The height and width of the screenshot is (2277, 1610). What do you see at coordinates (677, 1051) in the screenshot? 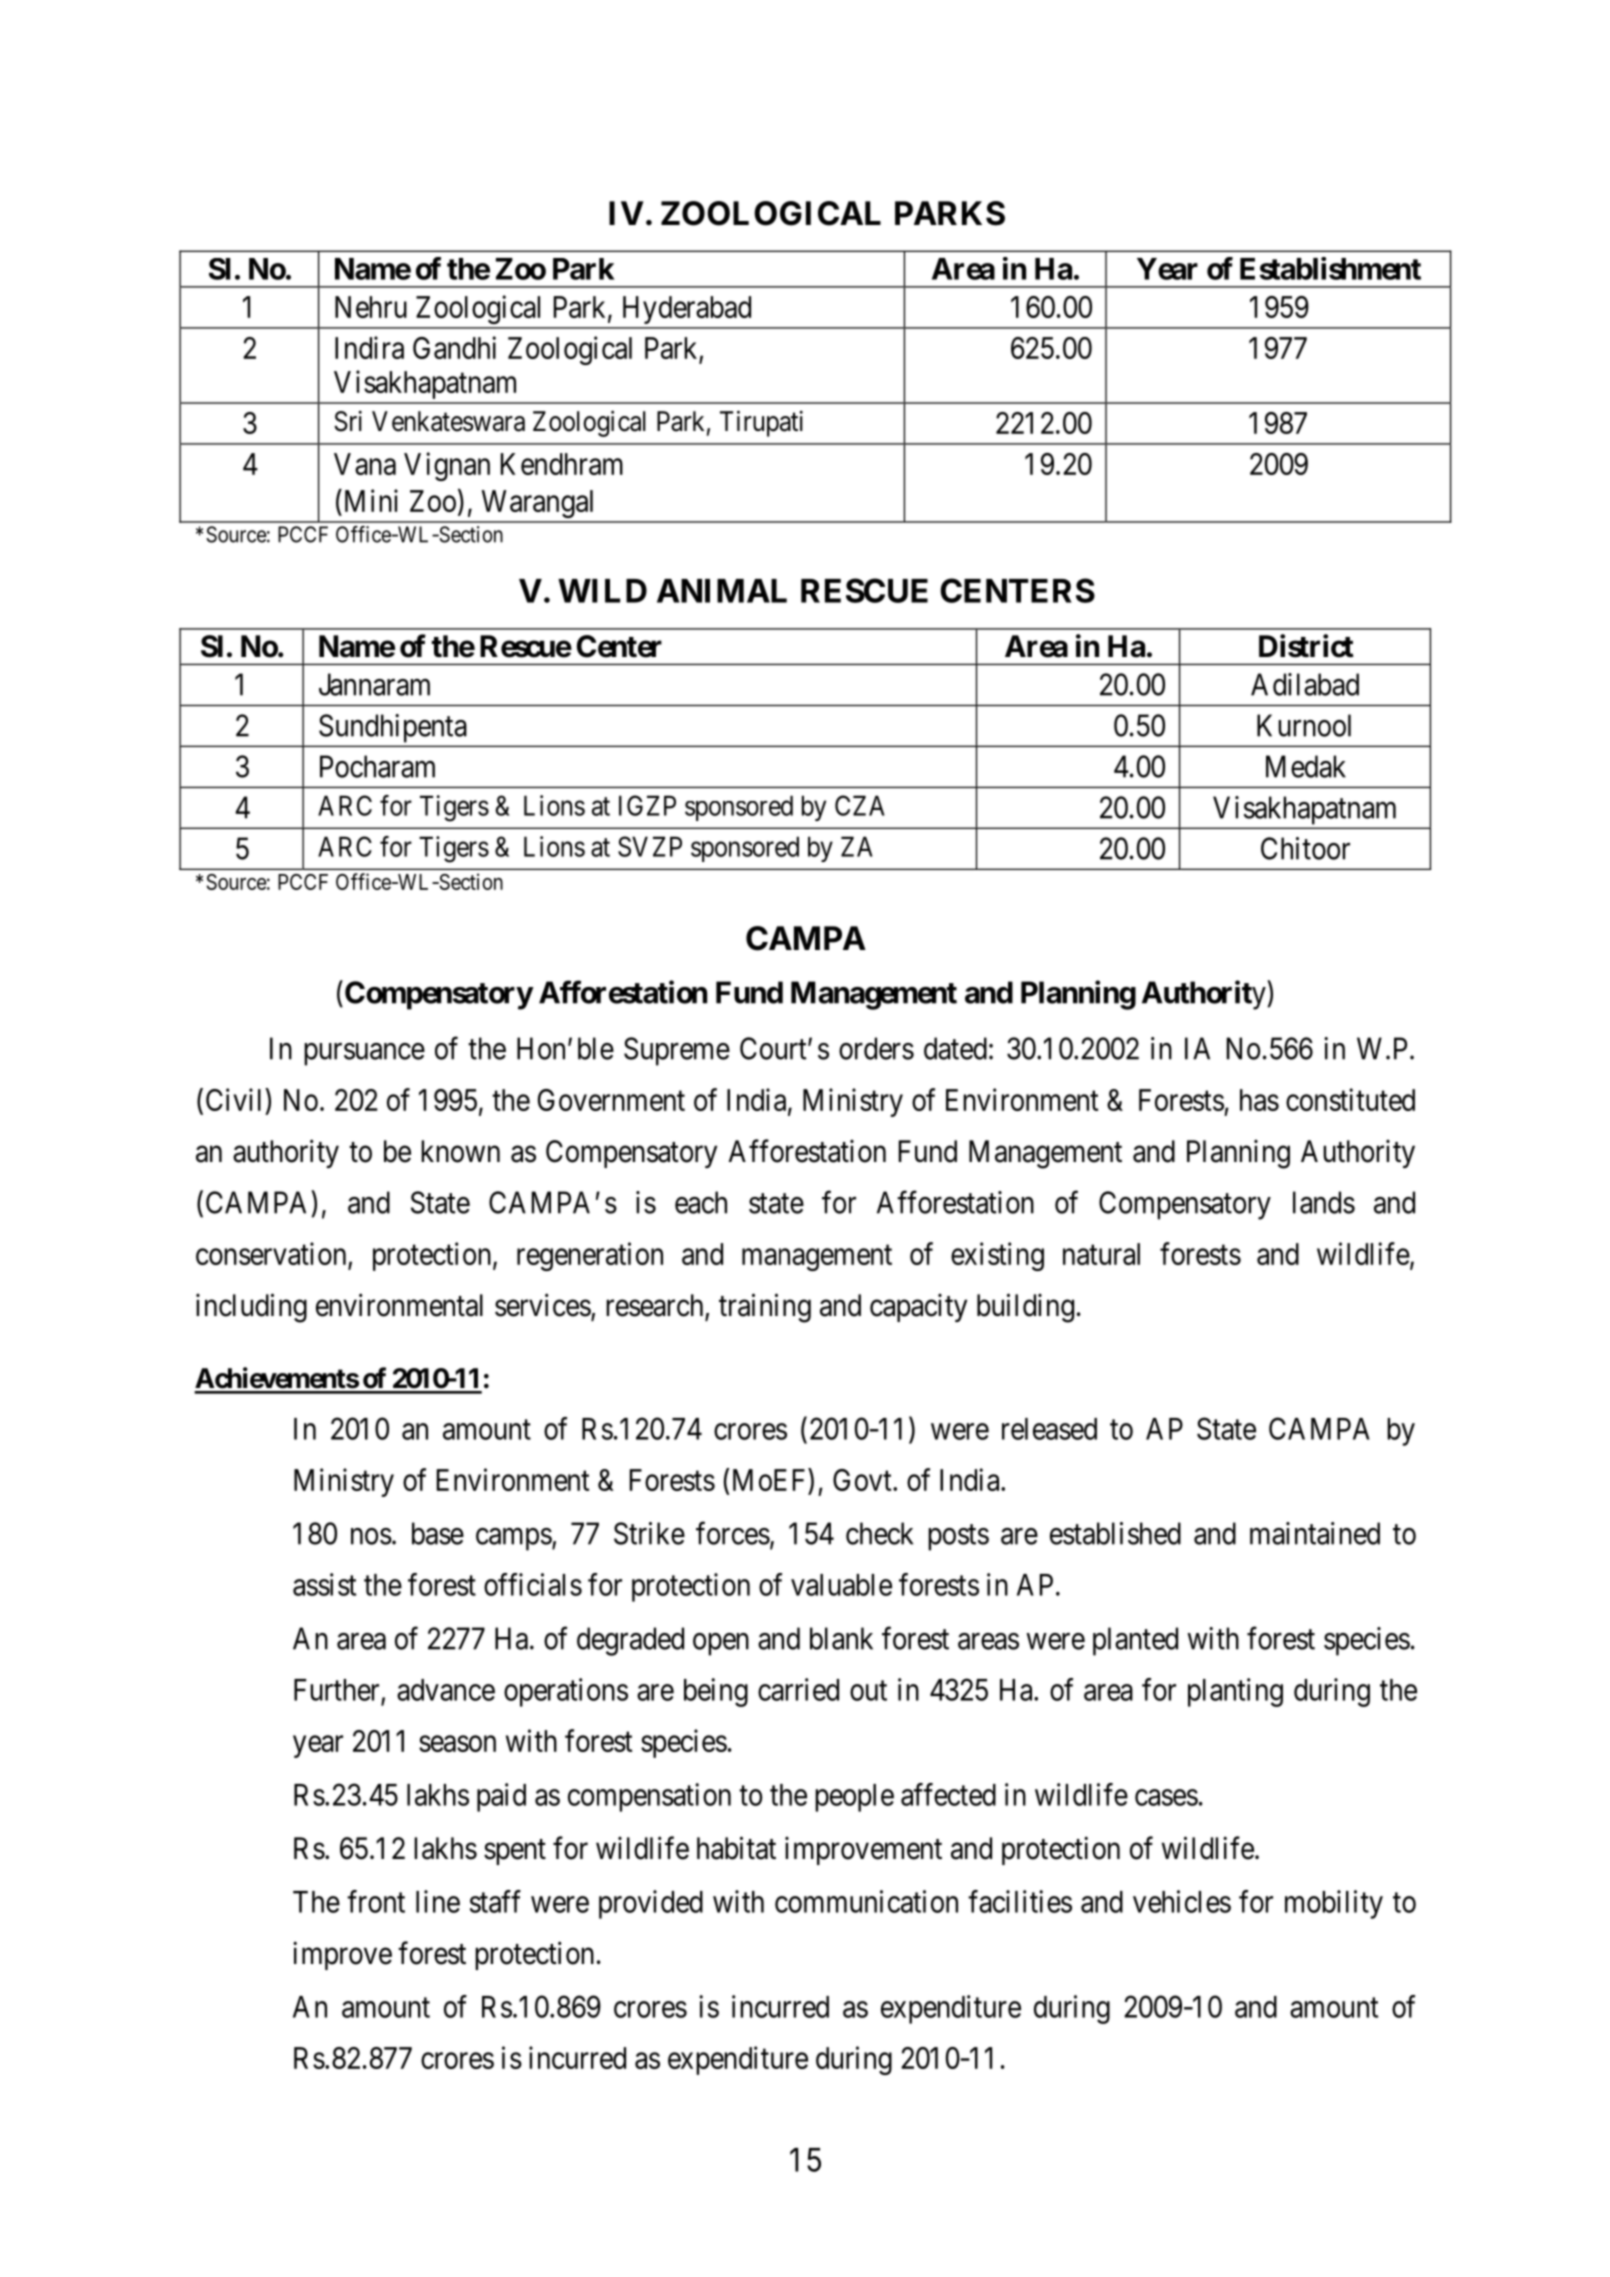
I see `Supreme` at bounding box center [677, 1051].
